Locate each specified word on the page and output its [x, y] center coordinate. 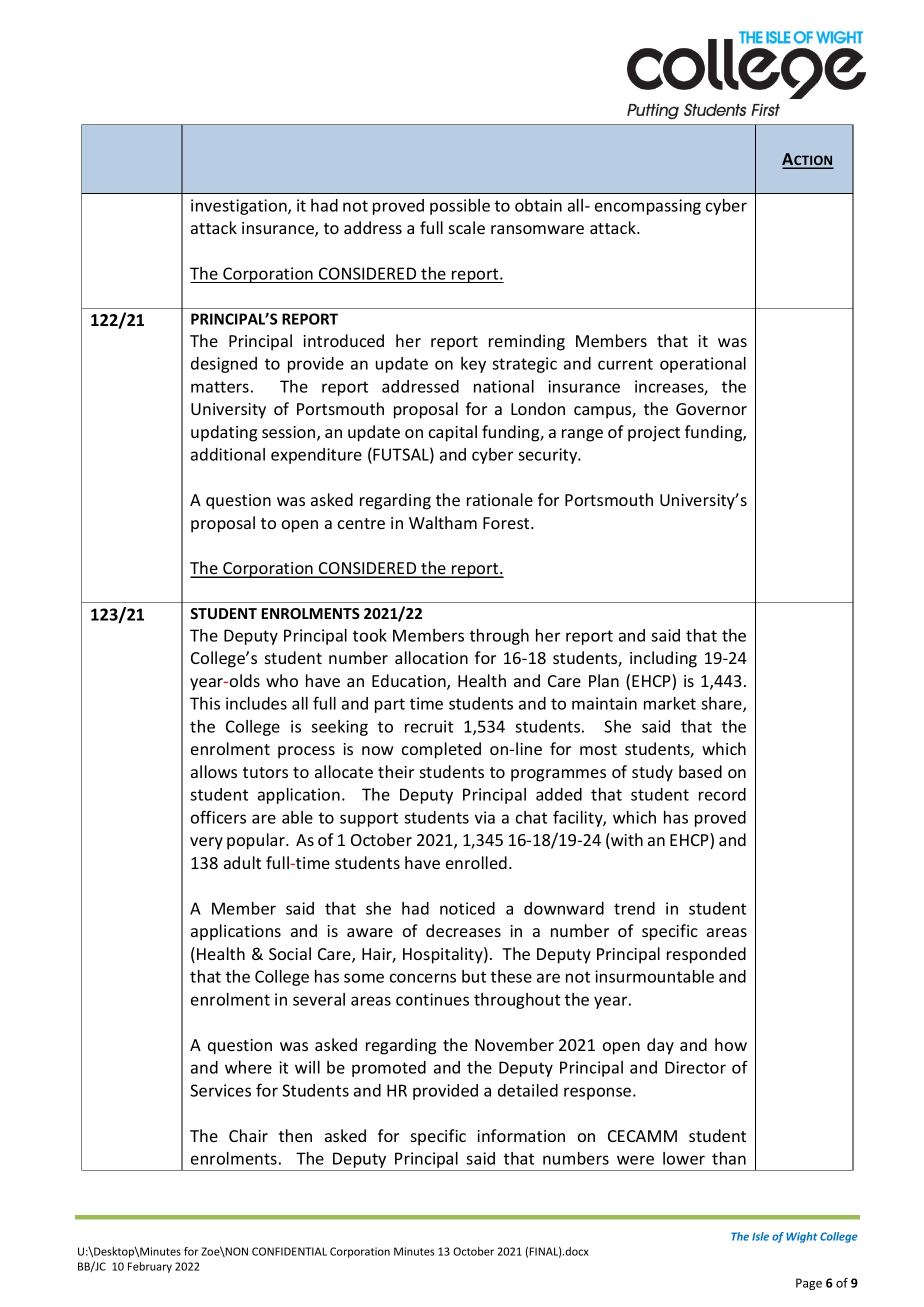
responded [706, 955]
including [663, 659]
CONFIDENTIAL [289, 1251]
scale [467, 227]
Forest [507, 523]
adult [242, 862]
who [282, 680]
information [521, 1135]
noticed [467, 908]
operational [703, 365]
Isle [760, 1236]
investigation [240, 207]
